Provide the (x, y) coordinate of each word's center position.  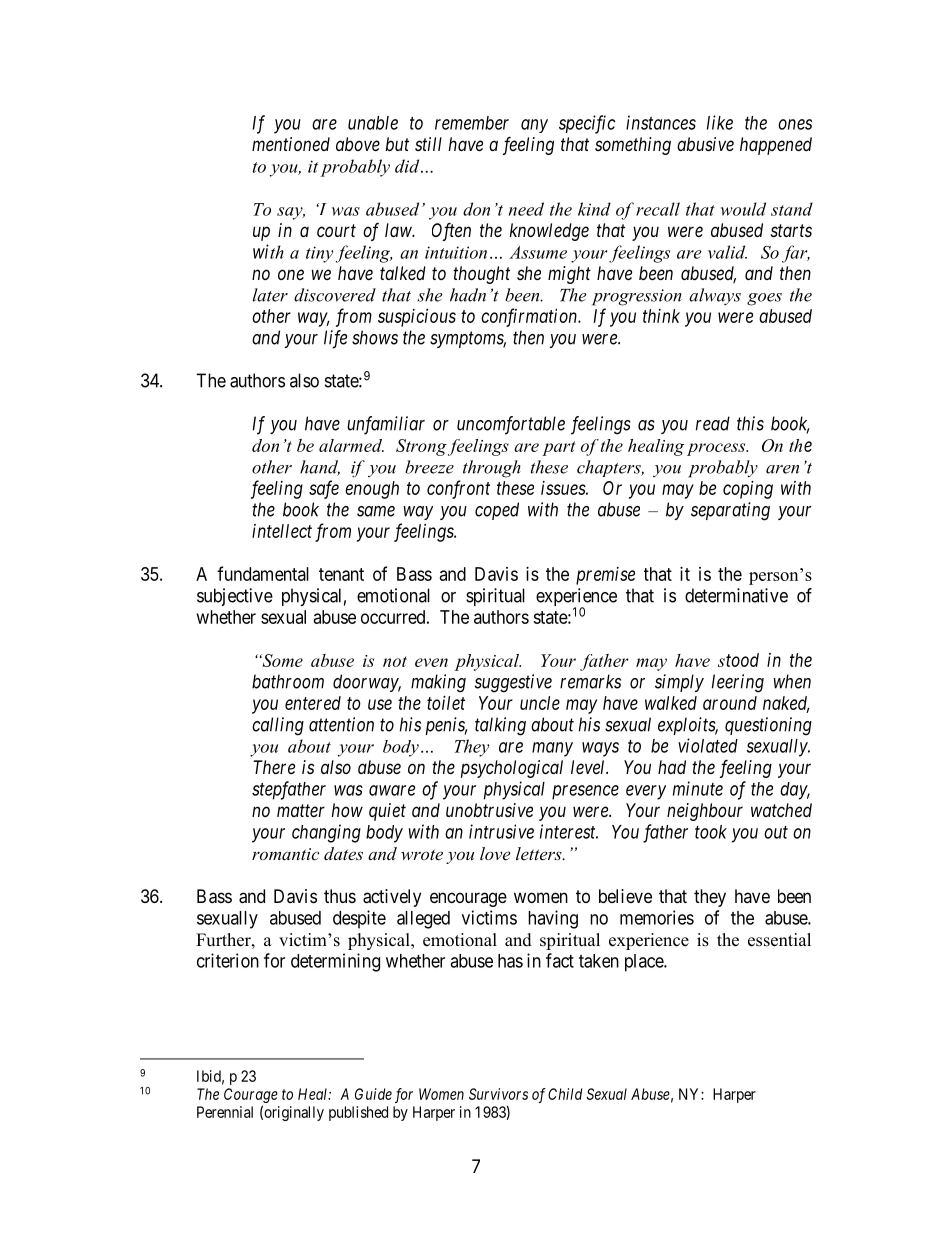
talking (500, 726)
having (553, 919)
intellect (282, 531)
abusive (705, 144)
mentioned (291, 144)
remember (472, 123)
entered (313, 703)
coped (497, 511)
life (335, 339)
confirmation (530, 317)
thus (340, 896)
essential (779, 940)
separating (730, 511)
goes (764, 299)
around (730, 703)
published (358, 1113)
